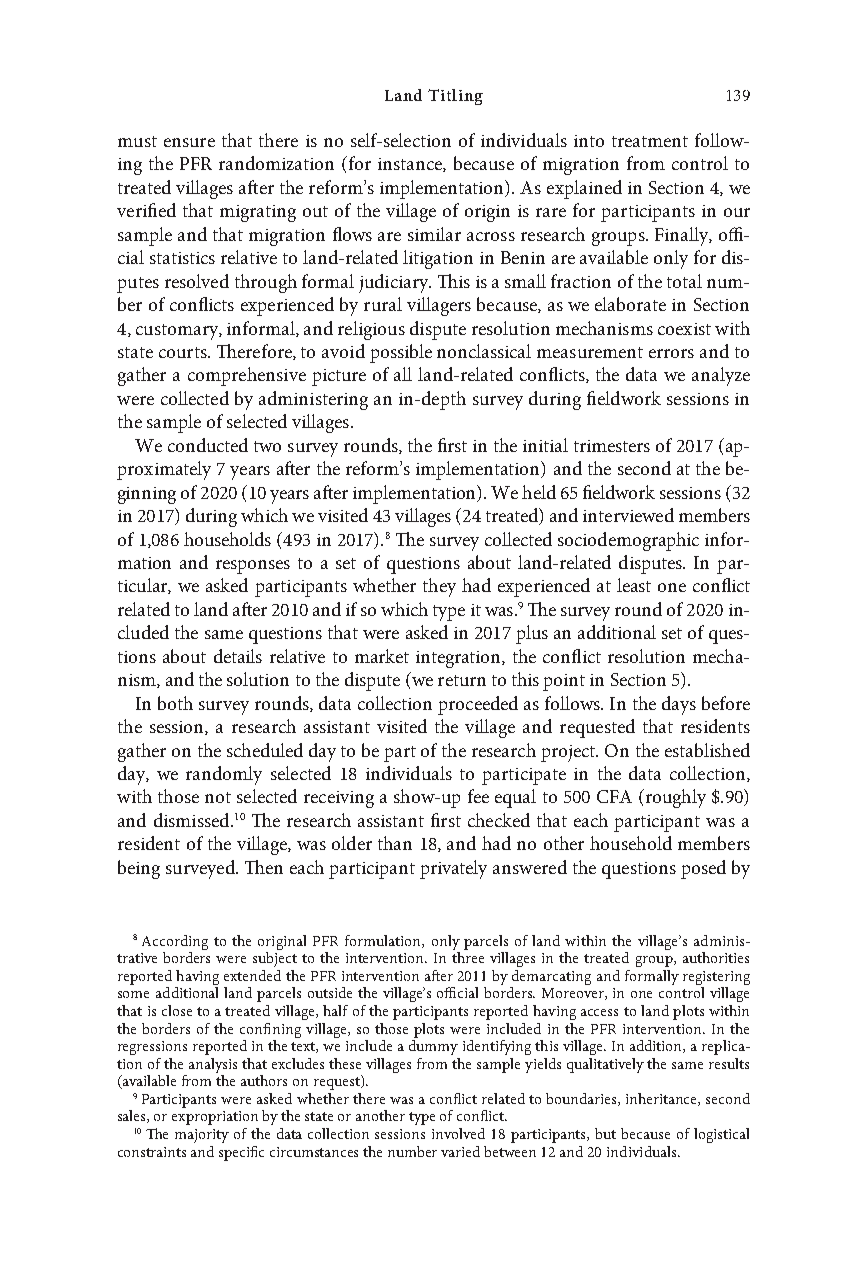  What do you see at coordinates (189, 142) in the screenshot?
I see `ensure` at bounding box center [189, 142].
